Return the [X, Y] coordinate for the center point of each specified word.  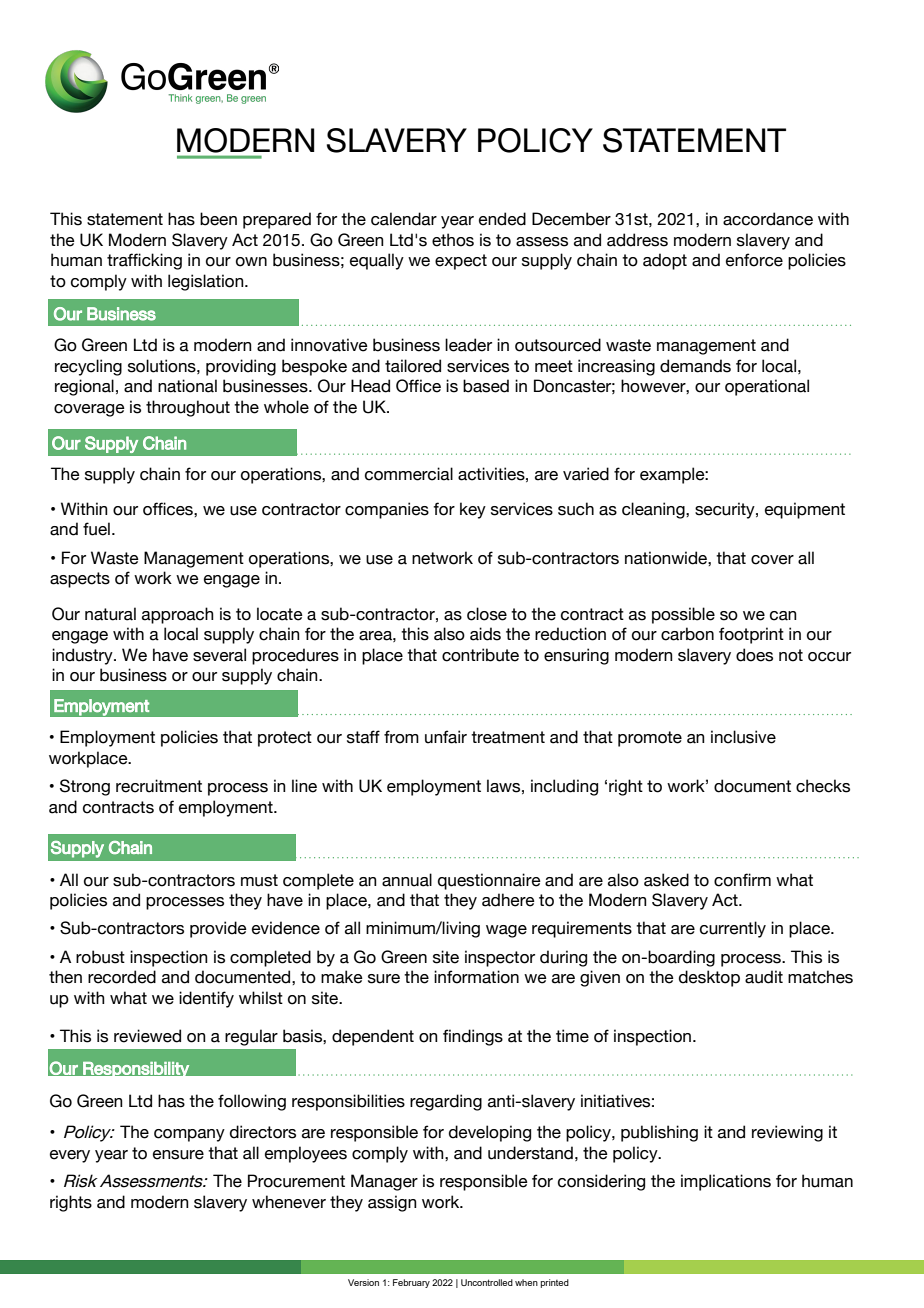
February [411, 1283]
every [70, 1156]
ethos [453, 240]
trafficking [144, 261]
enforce [754, 260]
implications [726, 1182]
